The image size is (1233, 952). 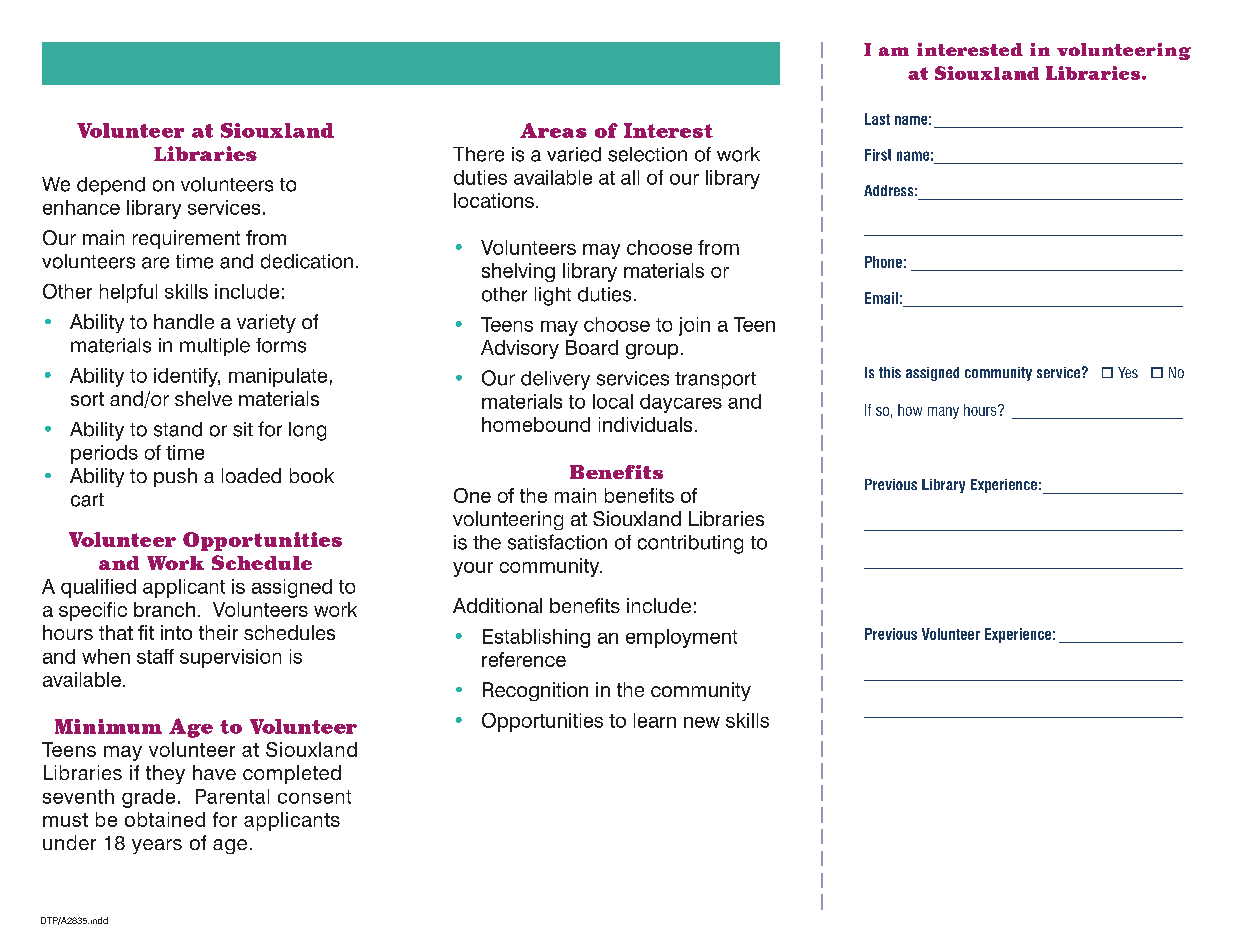 What do you see at coordinates (645, 424) in the document?
I see `individuals` at bounding box center [645, 424].
